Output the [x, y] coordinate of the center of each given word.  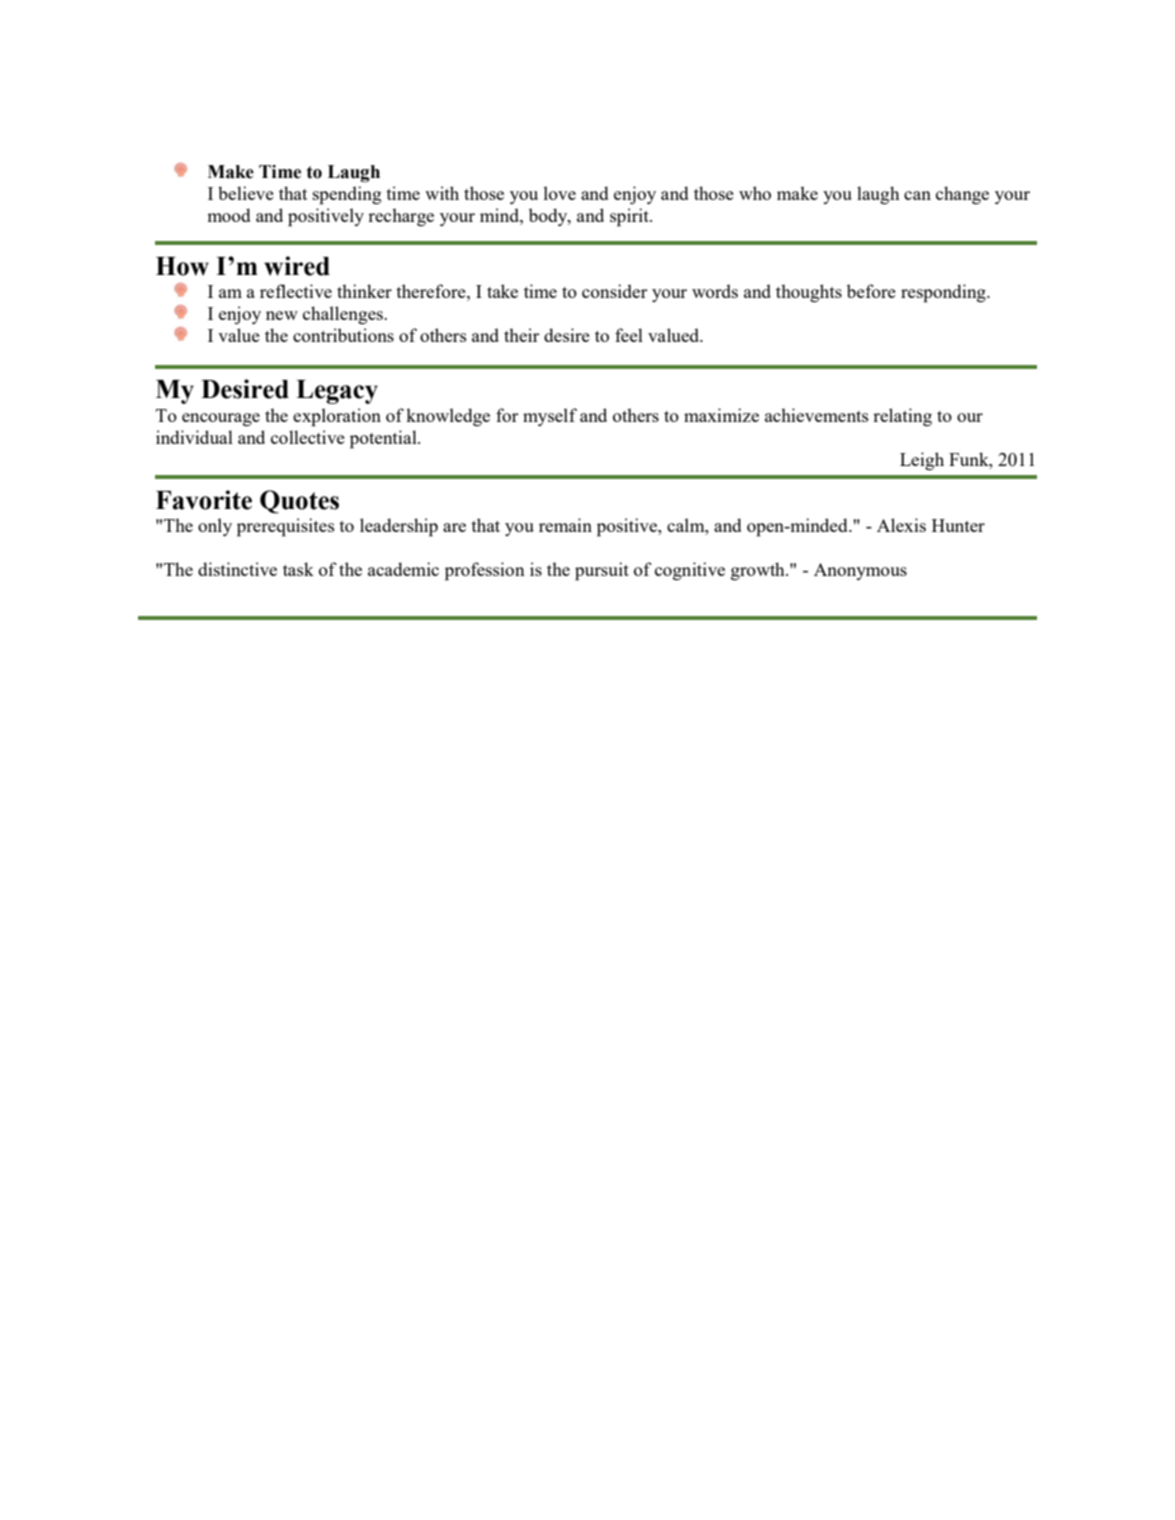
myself [550, 417]
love [560, 193]
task [298, 569]
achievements [817, 415]
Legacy [337, 392]
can [917, 195]
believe [246, 193]
